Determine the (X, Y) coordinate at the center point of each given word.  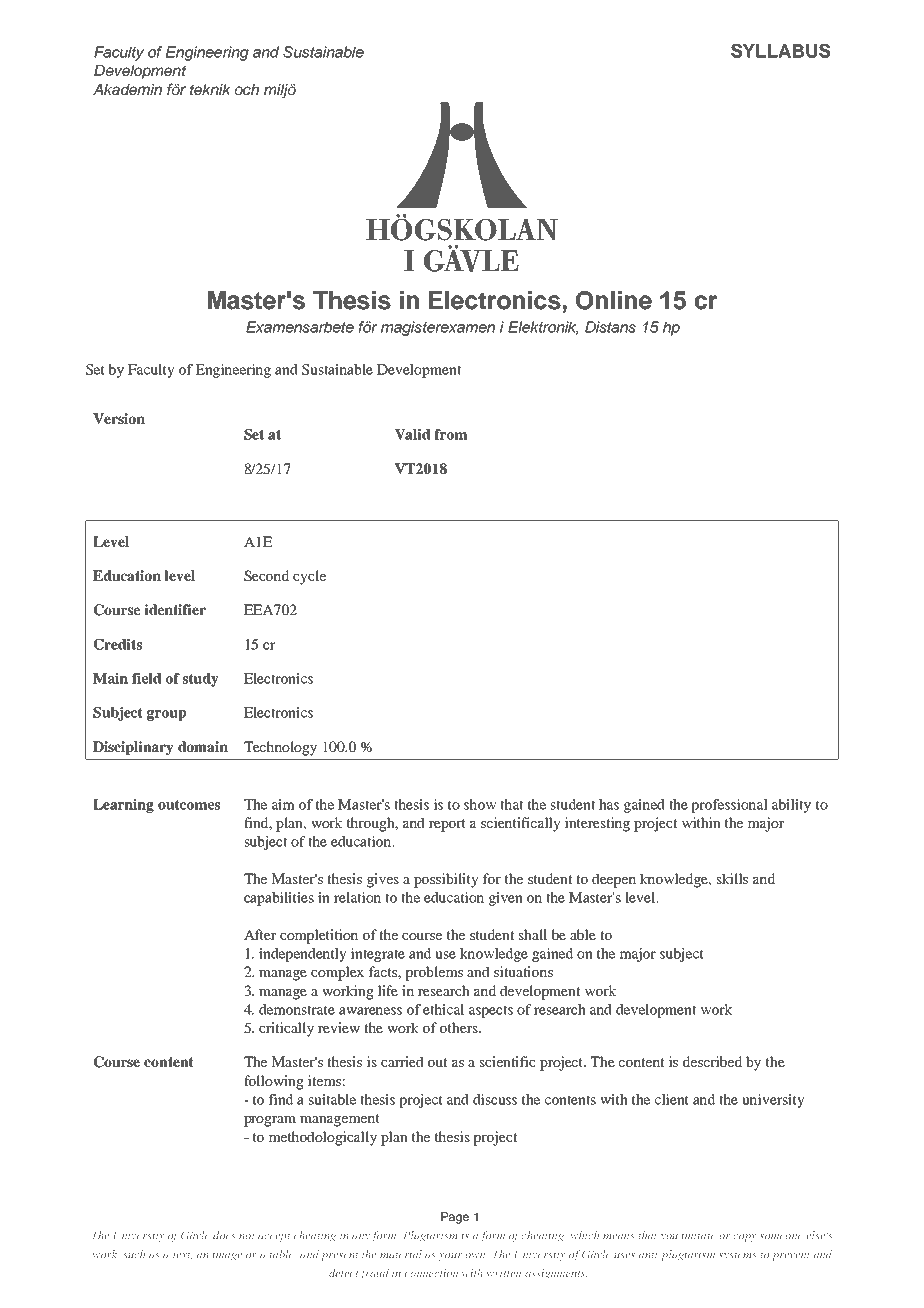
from (450, 434)
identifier (175, 609)
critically (286, 1029)
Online (614, 300)
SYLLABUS (780, 51)
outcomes (189, 804)
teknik (210, 89)
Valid (412, 434)
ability (791, 806)
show (480, 804)
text (182, 1255)
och (247, 89)
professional (729, 806)
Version (119, 418)
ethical (443, 1009)
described (712, 1061)
